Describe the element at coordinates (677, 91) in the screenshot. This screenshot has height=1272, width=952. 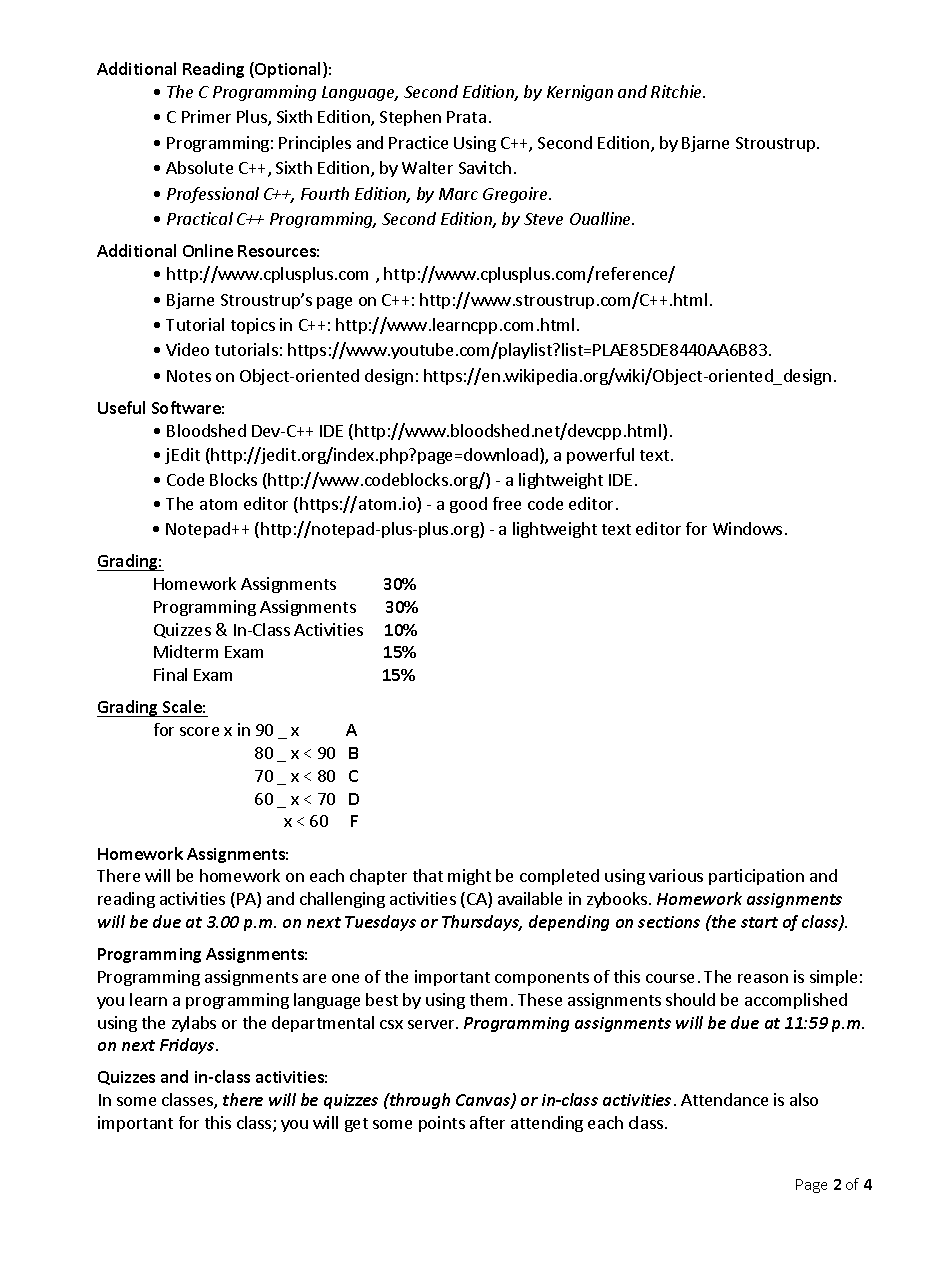
I see `Ritchie` at that location.
